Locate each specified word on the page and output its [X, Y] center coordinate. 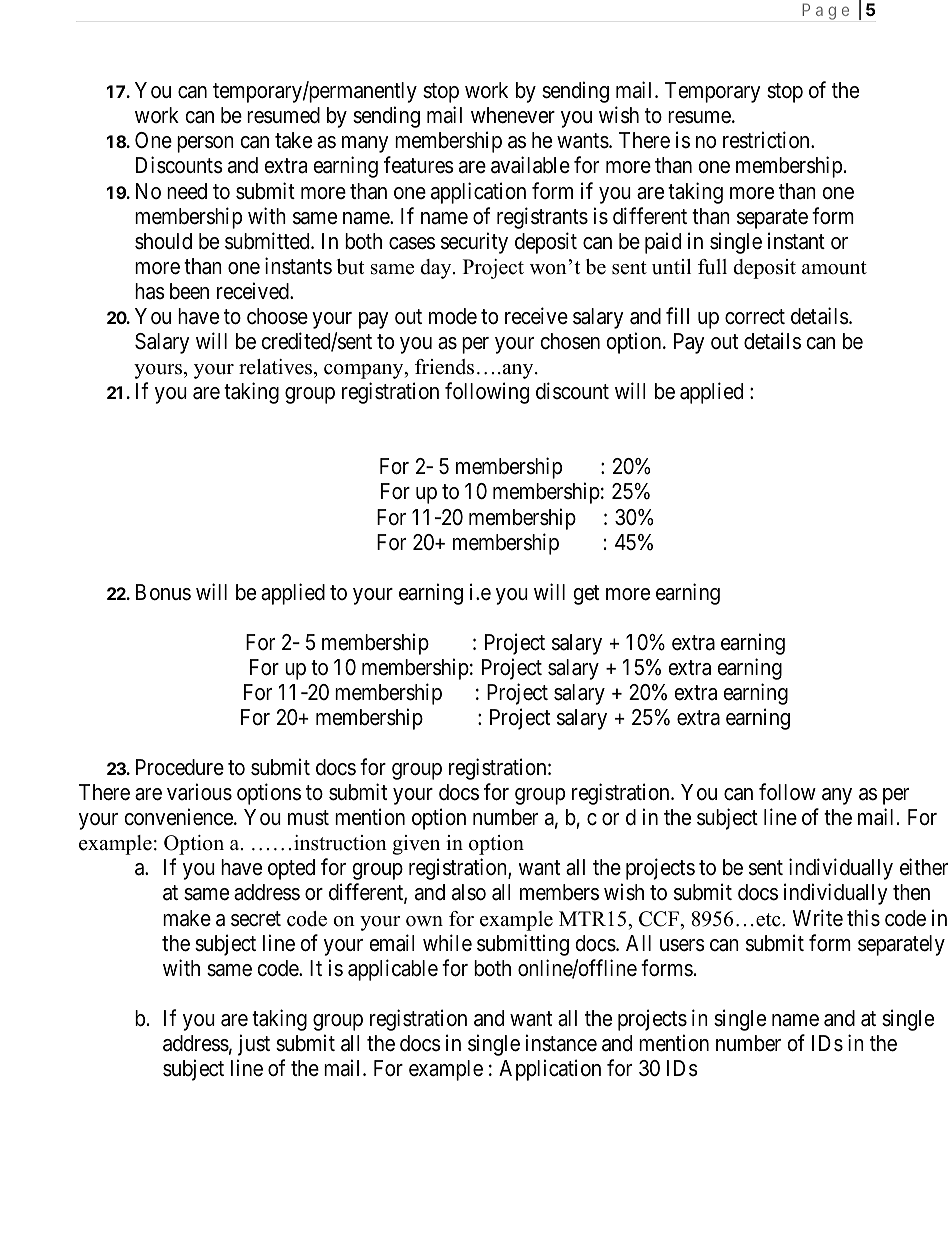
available [530, 165]
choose [277, 316]
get [586, 595]
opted [291, 869]
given [416, 845]
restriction [767, 140]
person [205, 144]
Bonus [163, 592]
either [924, 867]
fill [677, 315]
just [254, 1045]
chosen [570, 341]
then [911, 892]
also [469, 892]
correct [755, 317]
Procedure [180, 767]
